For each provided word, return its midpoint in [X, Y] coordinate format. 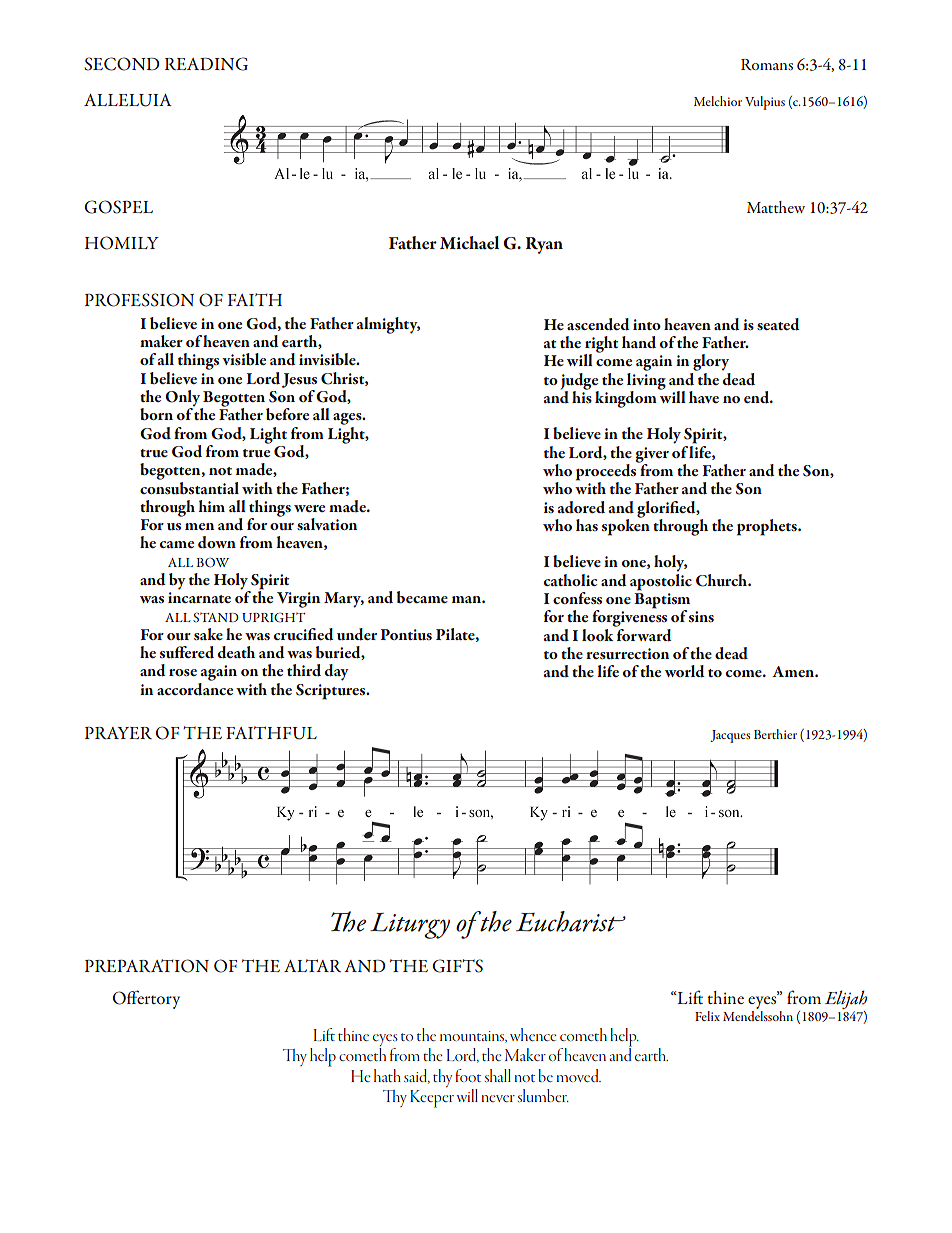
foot [468, 1075]
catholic [570, 580]
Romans [767, 64]
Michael [469, 242]
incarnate [199, 597]
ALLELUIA [128, 100]
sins [701, 616]
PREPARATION [147, 966]
